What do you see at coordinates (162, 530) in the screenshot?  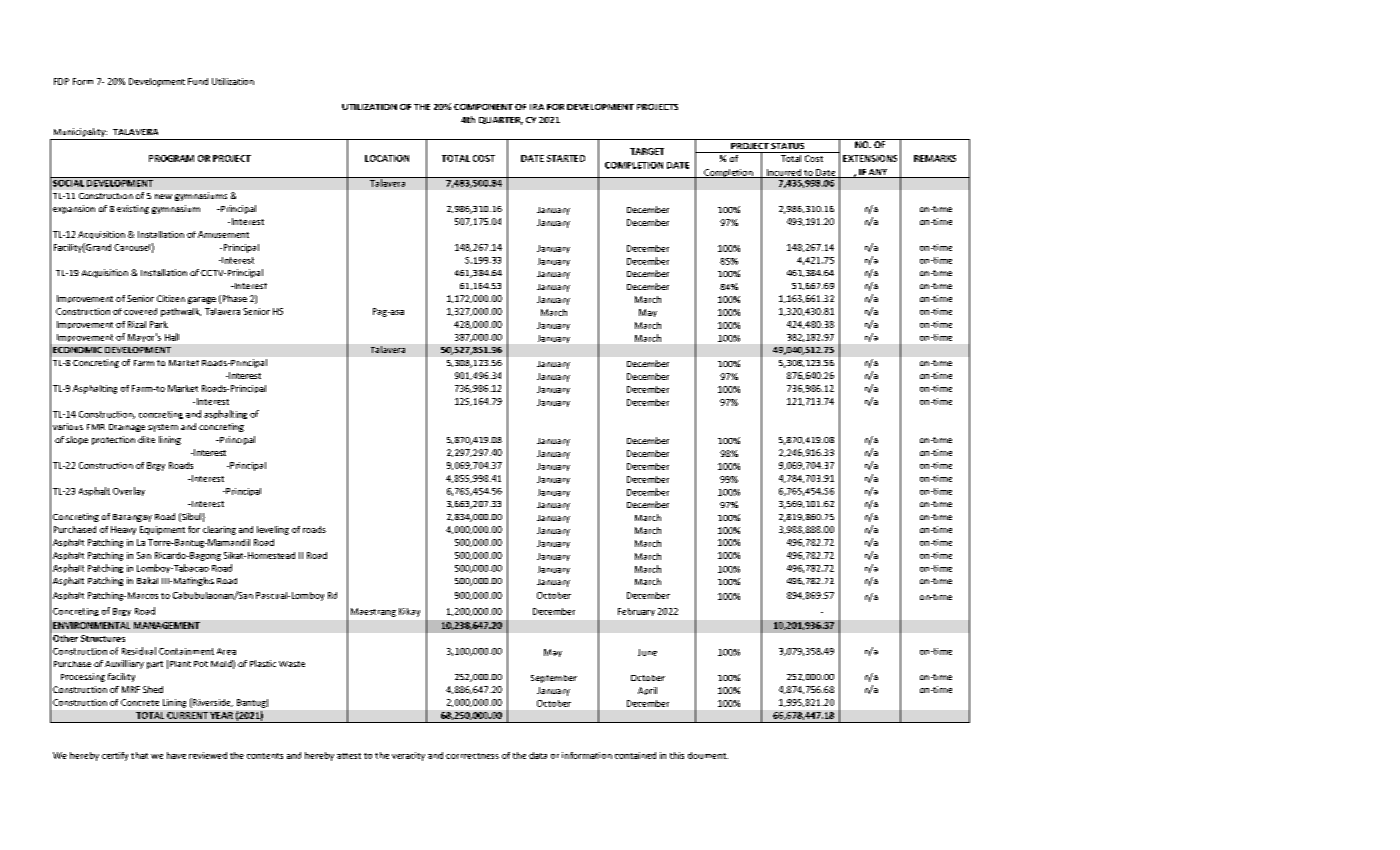 I see `Equipment` at bounding box center [162, 530].
